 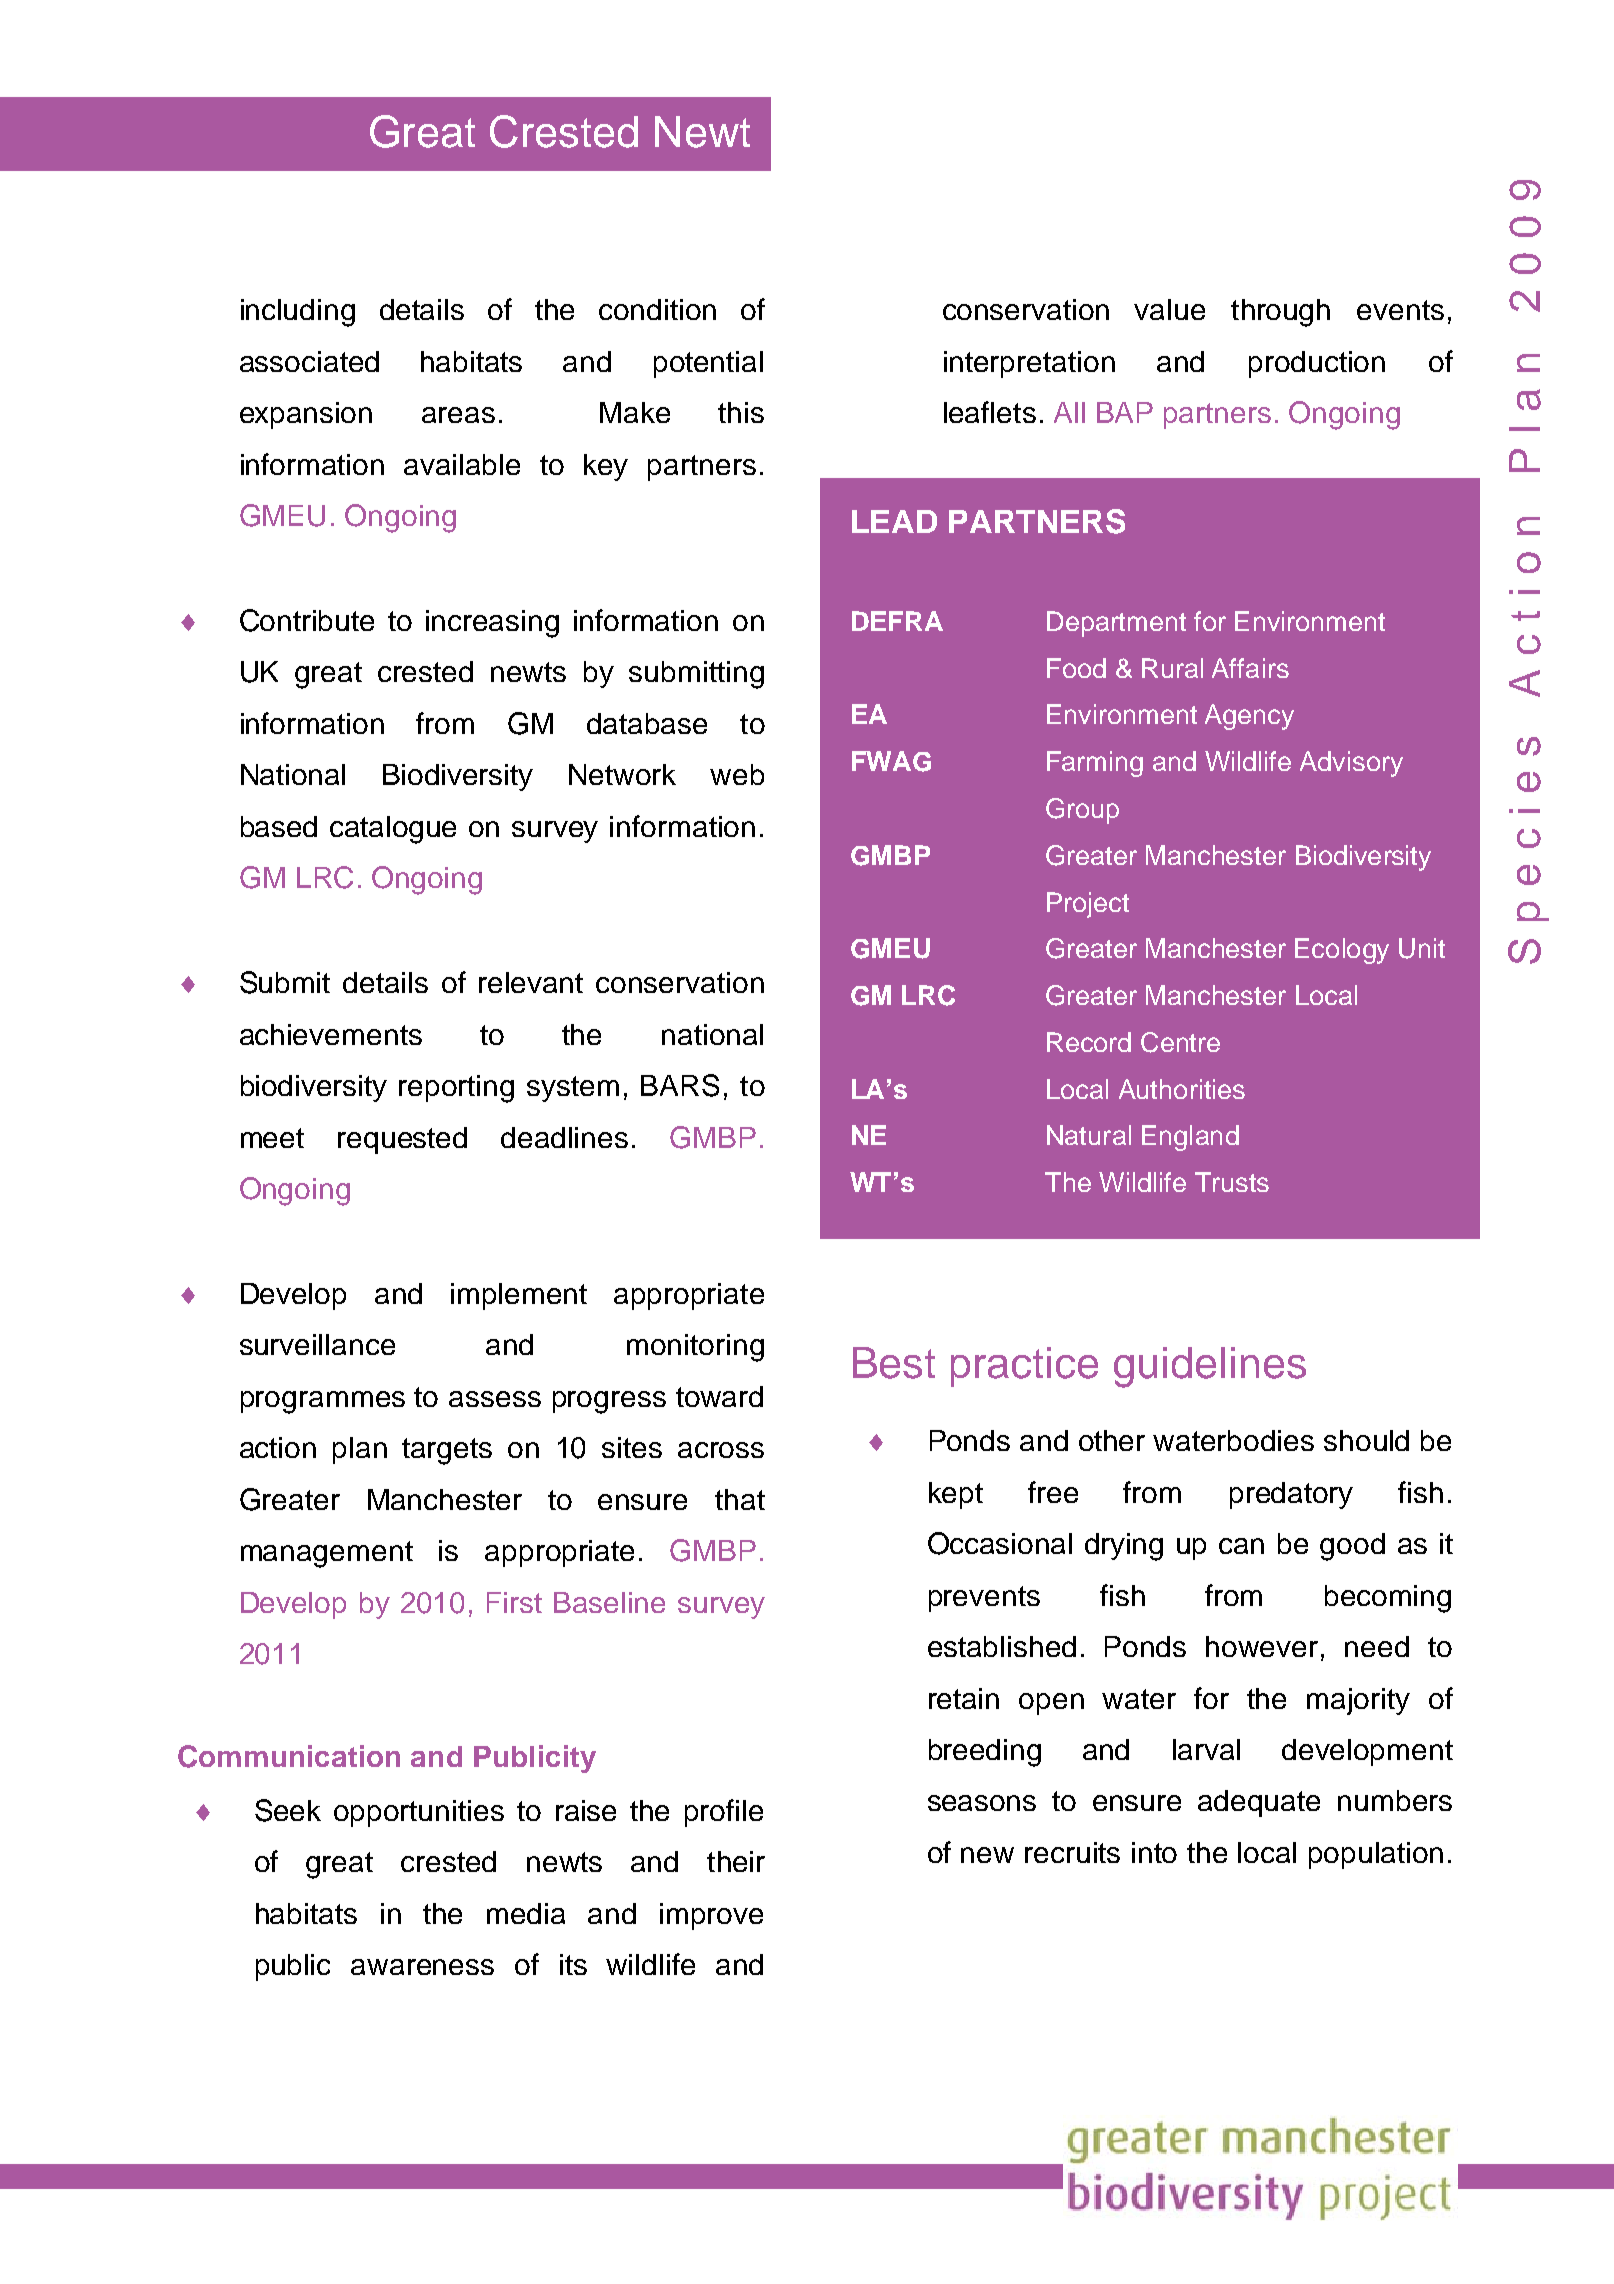 What do you see at coordinates (894, 1363) in the screenshot?
I see `Best` at bounding box center [894, 1363].
